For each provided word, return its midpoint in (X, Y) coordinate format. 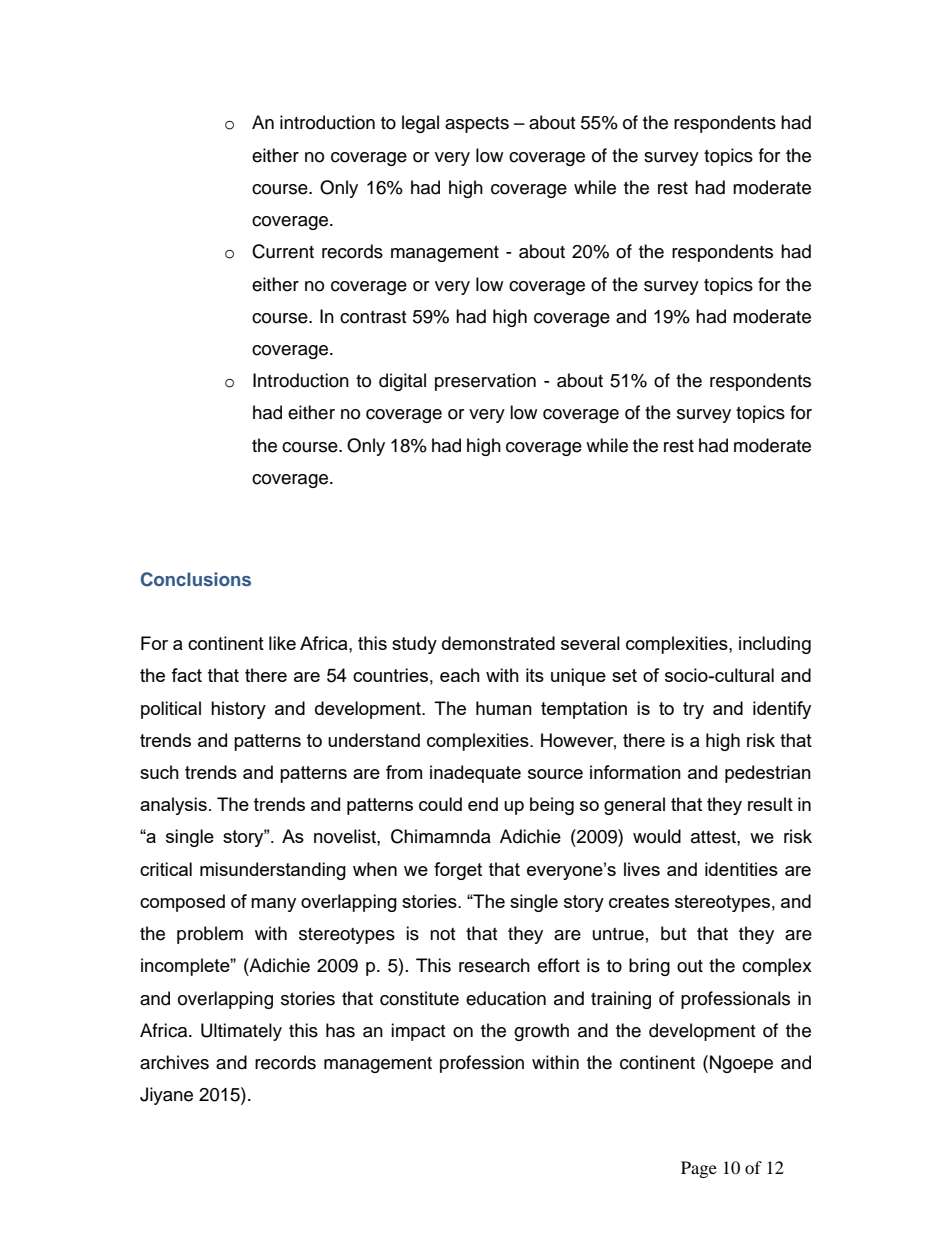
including (775, 645)
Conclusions (196, 579)
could (440, 804)
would (657, 836)
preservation (485, 382)
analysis (173, 806)
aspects (477, 125)
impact (418, 1032)
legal (420, 124)
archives (174, 1062)
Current (283, 251)
